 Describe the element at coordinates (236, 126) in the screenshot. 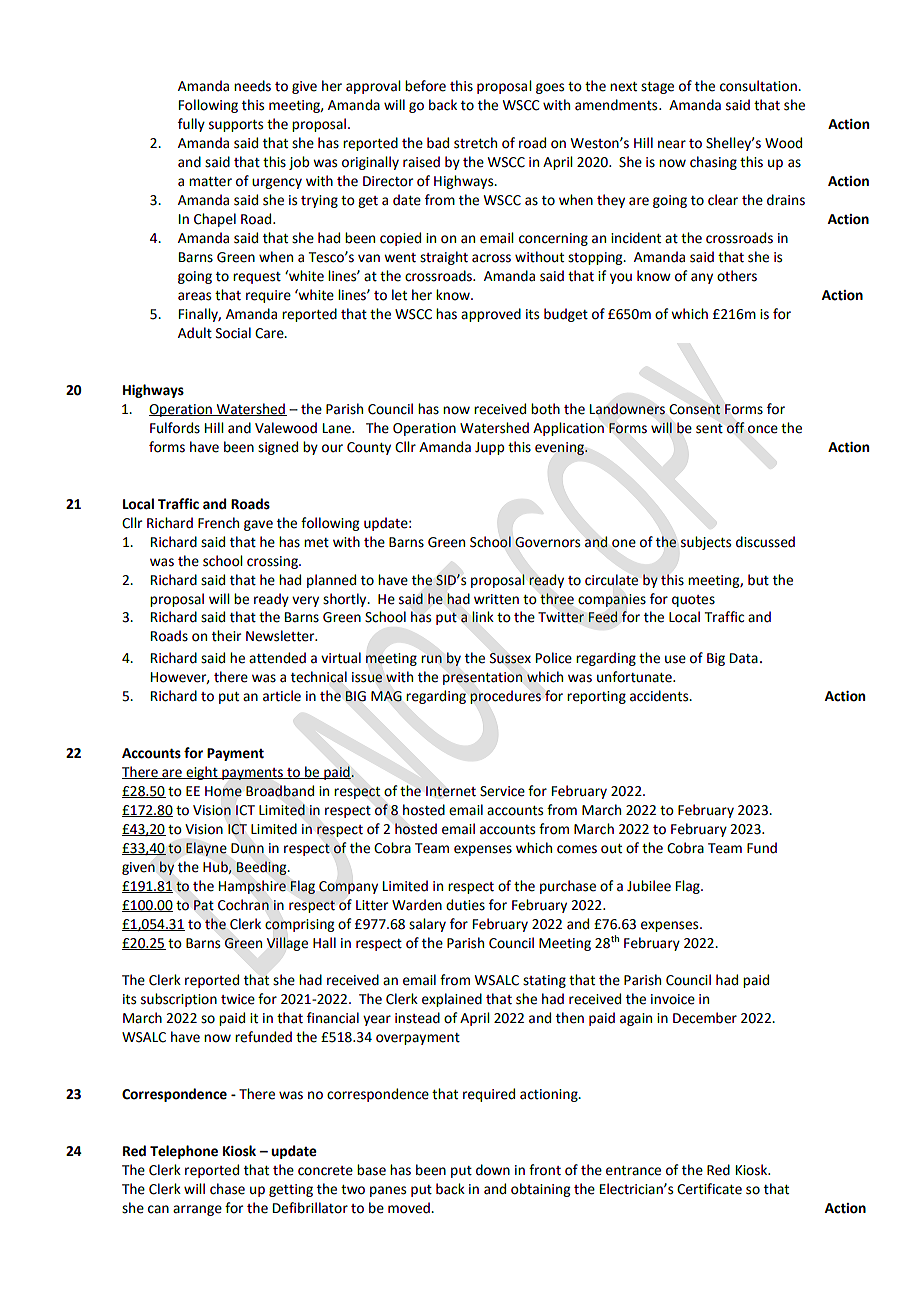

I see `supports` at that location.
